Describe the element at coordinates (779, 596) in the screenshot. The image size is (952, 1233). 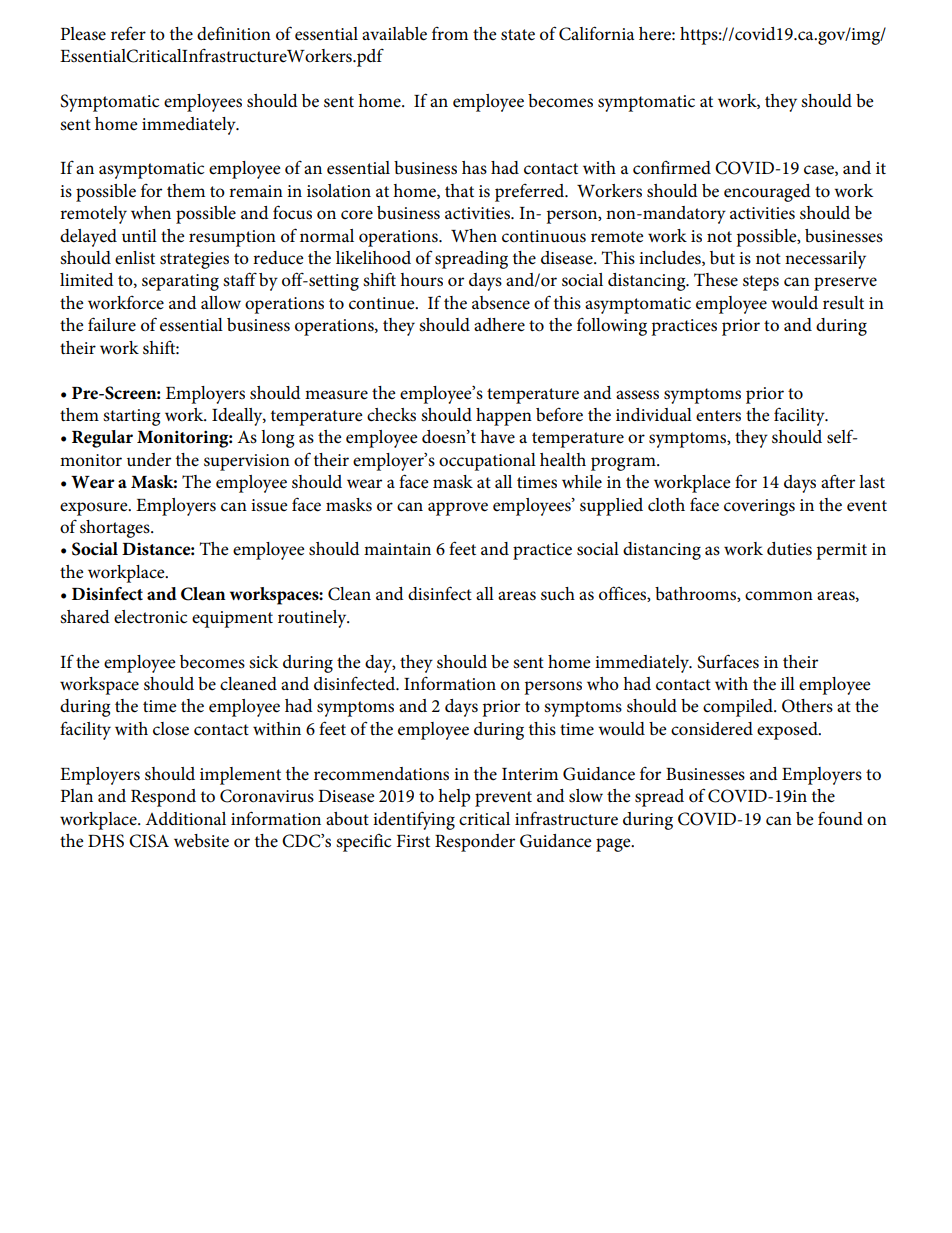
I see `common` at that location.
